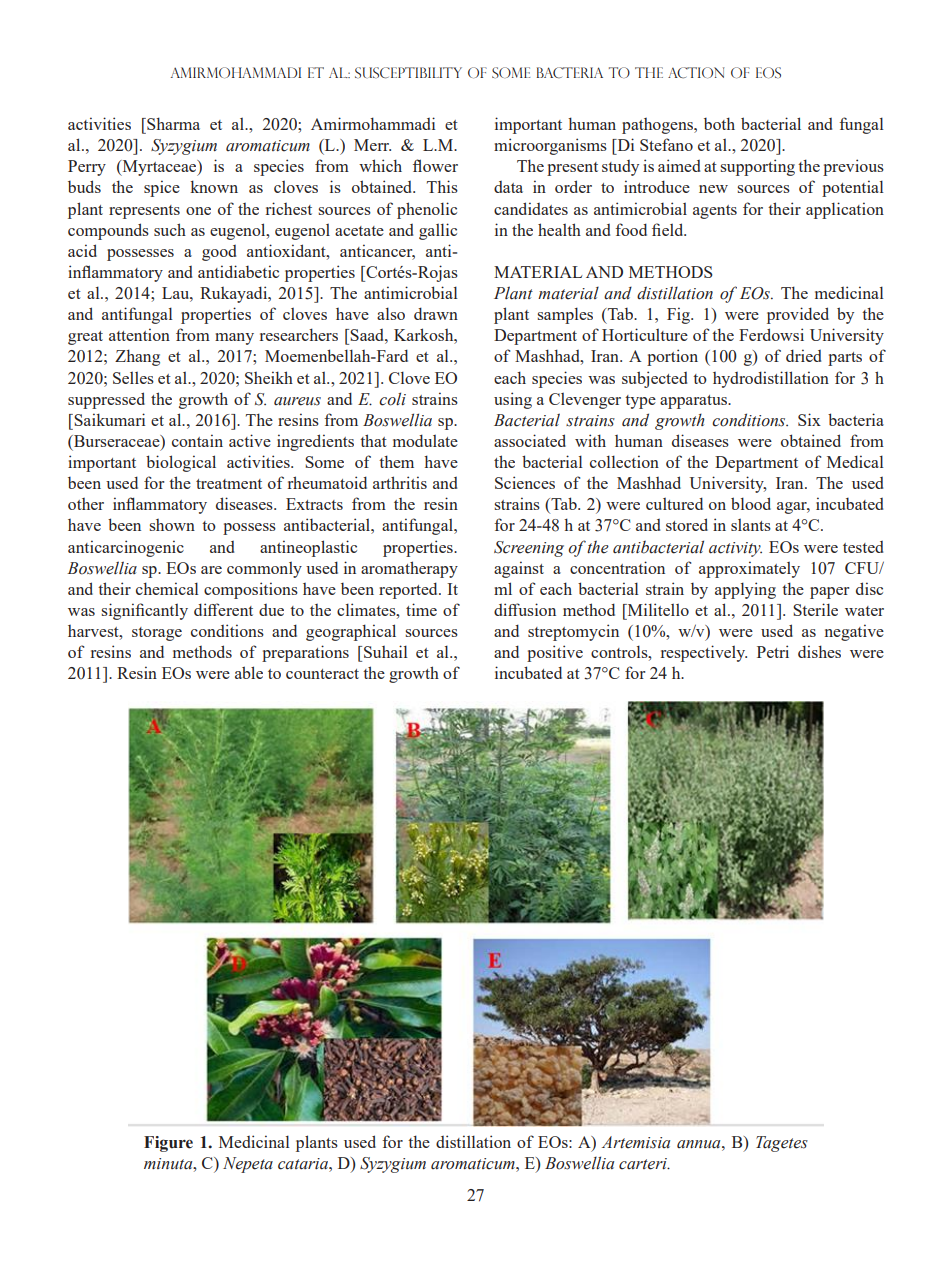  I want to click on diffusion, so click(525, 609).
